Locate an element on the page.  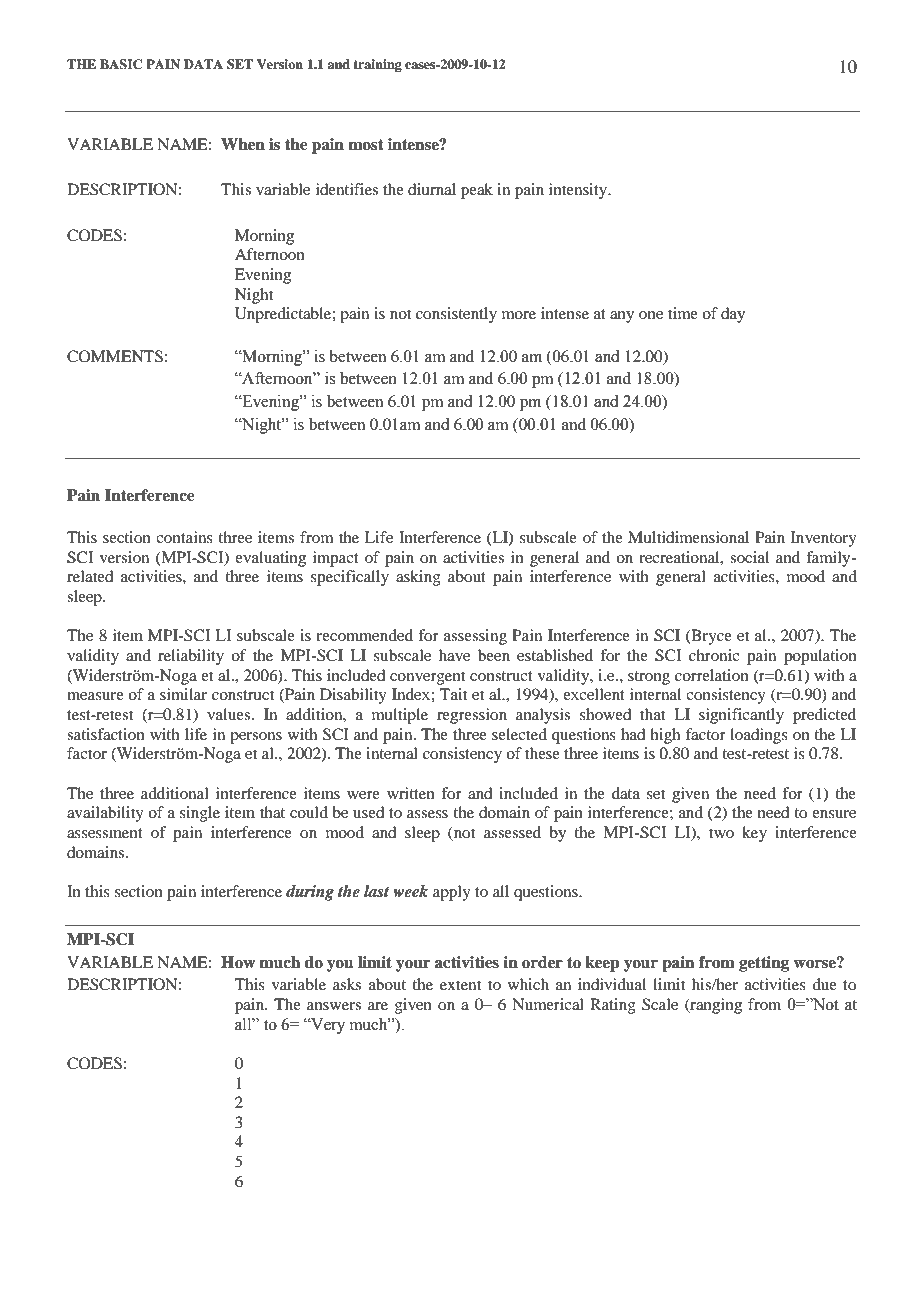
answers is located at coordinates (334, 1006).
